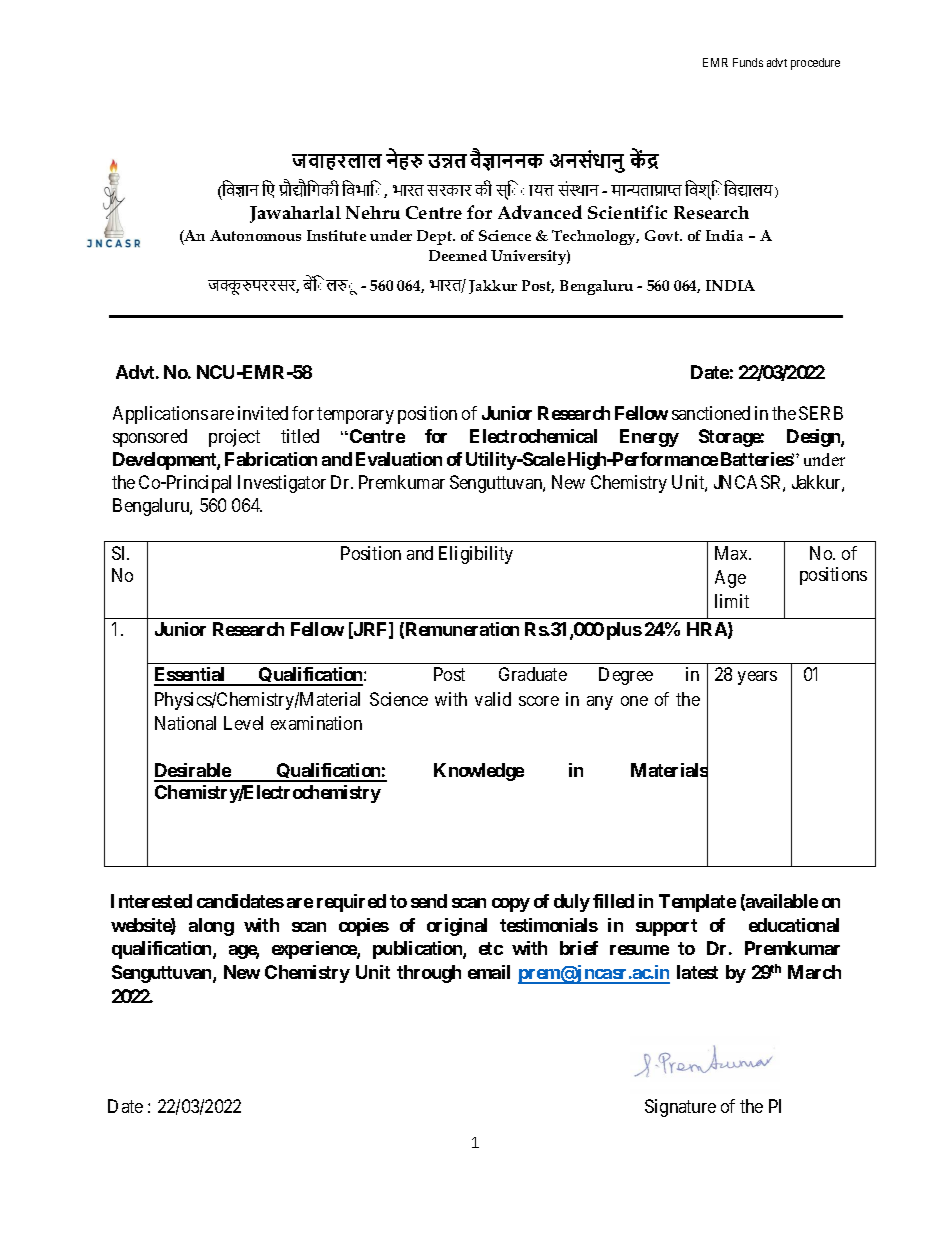  I want to click on invited, so click(263, 413).
